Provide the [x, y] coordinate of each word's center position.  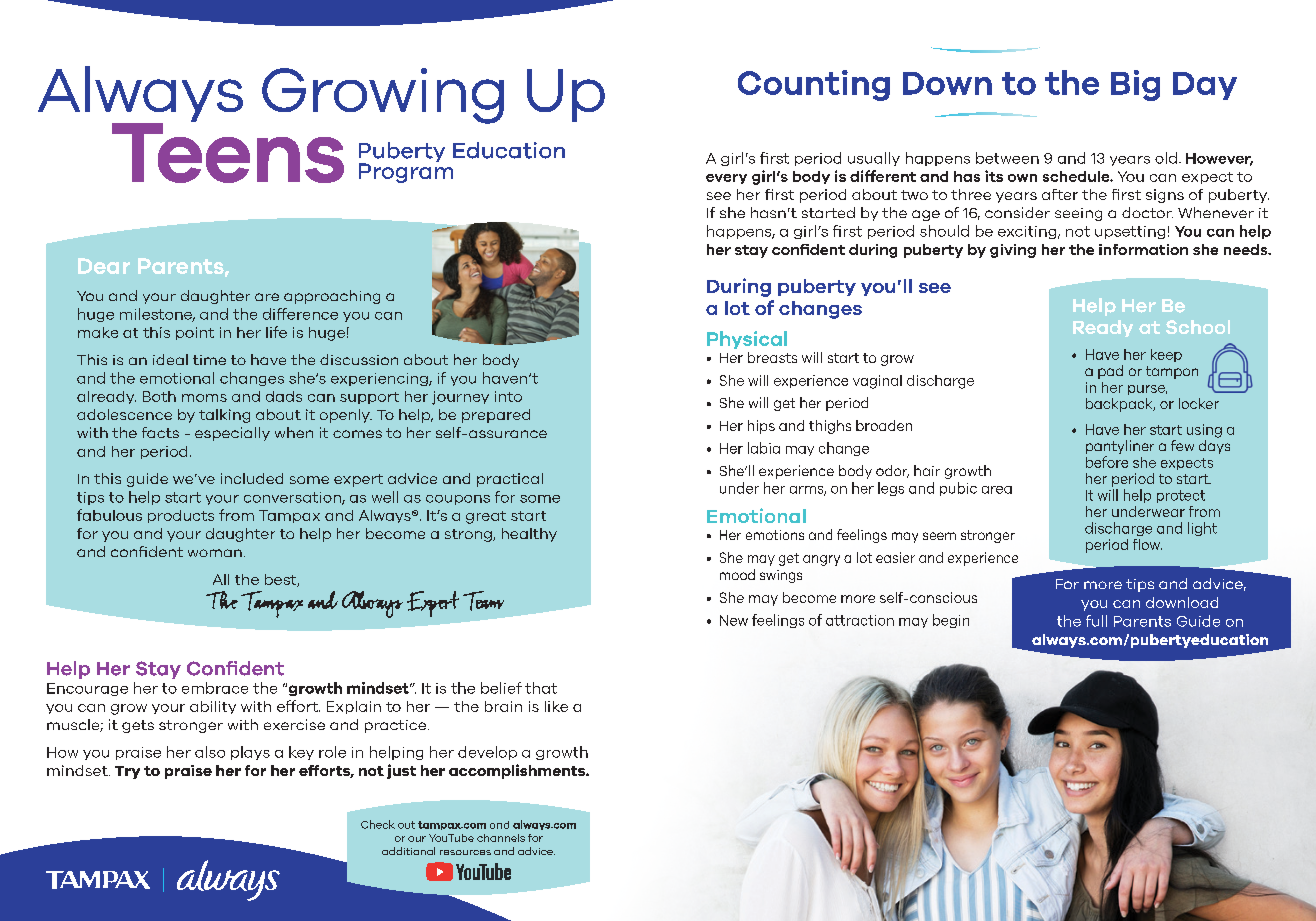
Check [378, 824]
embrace [215, 688]
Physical [747, 340]
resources [465, 852]
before [1107, 462]
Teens [228, 152]
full [1096, 621]
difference [300, 314]
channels [501, 838]
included [252, 478]
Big [1135, 85]
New [734, 620]
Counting [814, 85]
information [1143, 249]
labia [764, 448]
